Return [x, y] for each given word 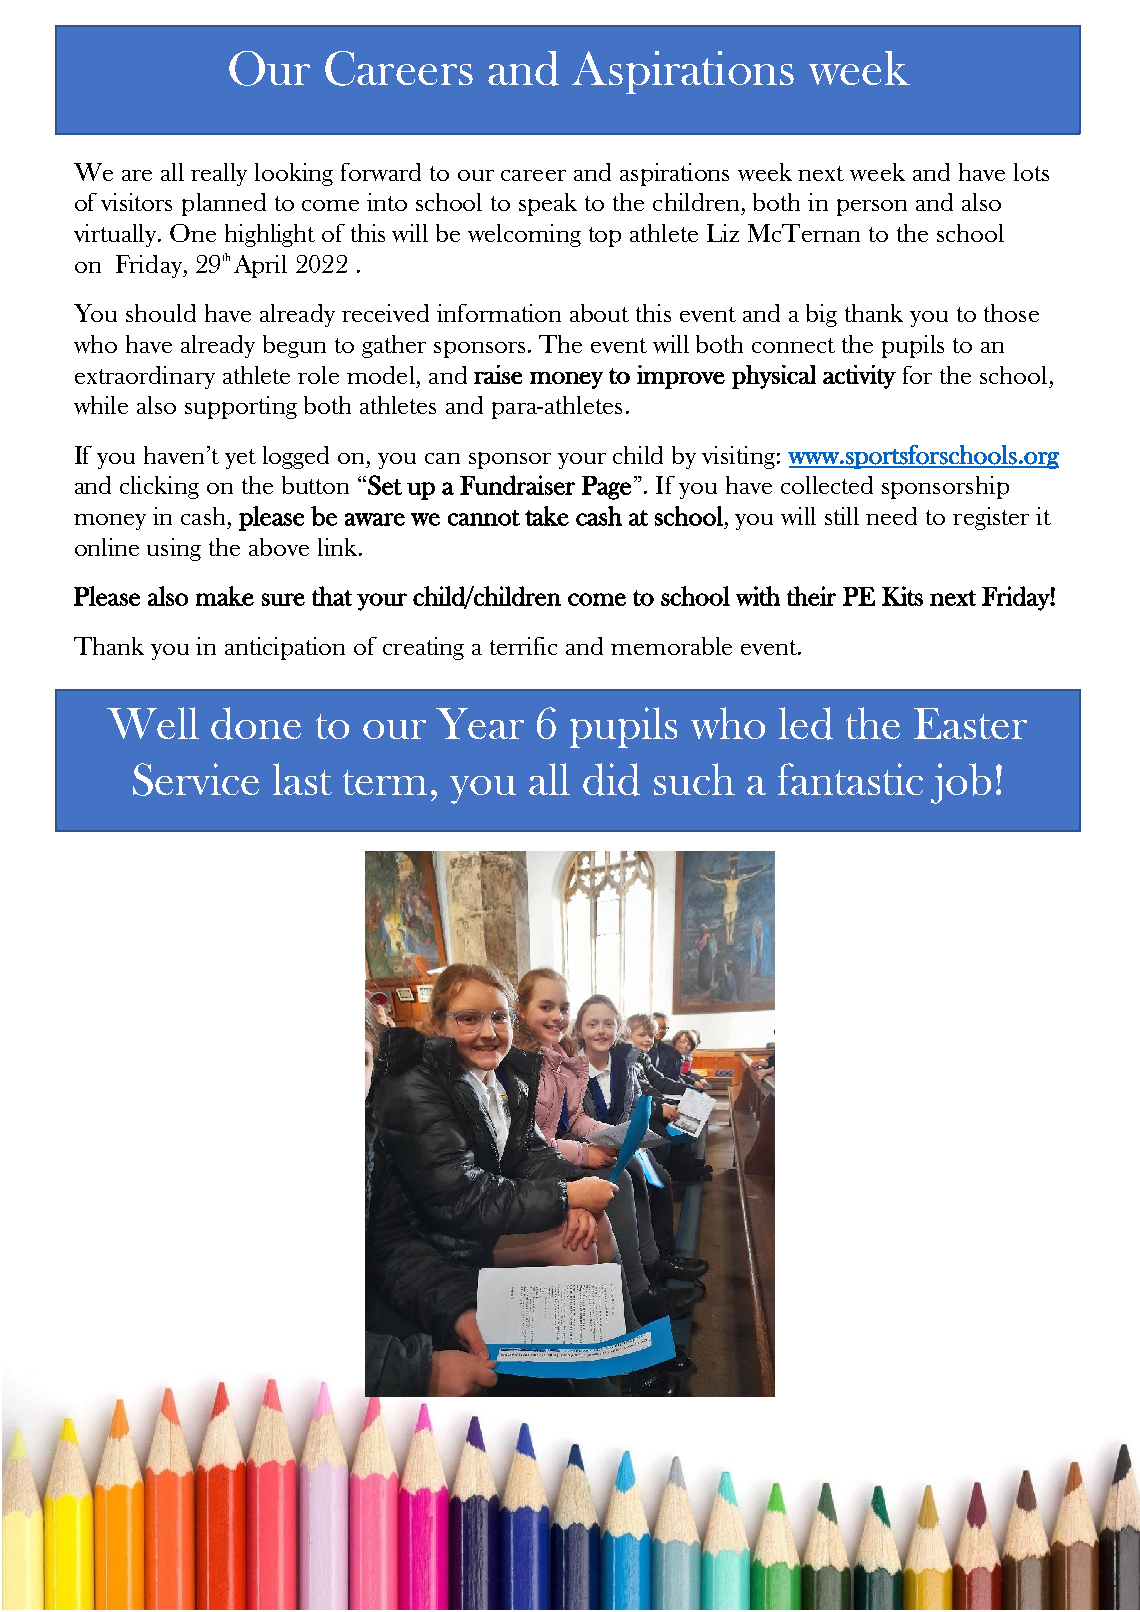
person [872, 207]
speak [548, 204]
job [961, 783]
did [611, 779]
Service [196, 779]
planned [224, 204]
